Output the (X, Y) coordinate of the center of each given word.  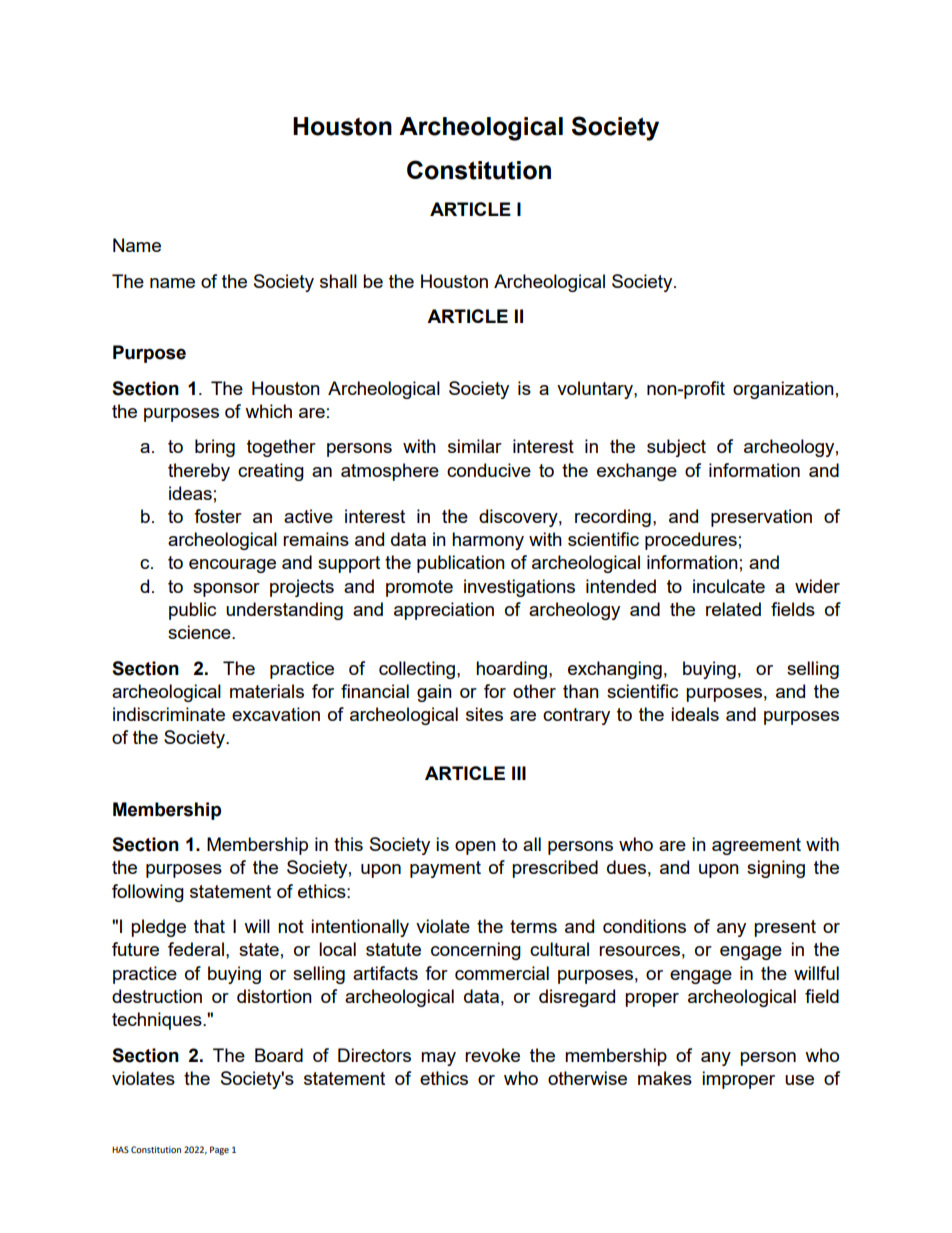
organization (783, 390)
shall (338, 281)
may (438, 1059)
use (799, 1080)
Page (219, 1150)
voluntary (596, 390)
